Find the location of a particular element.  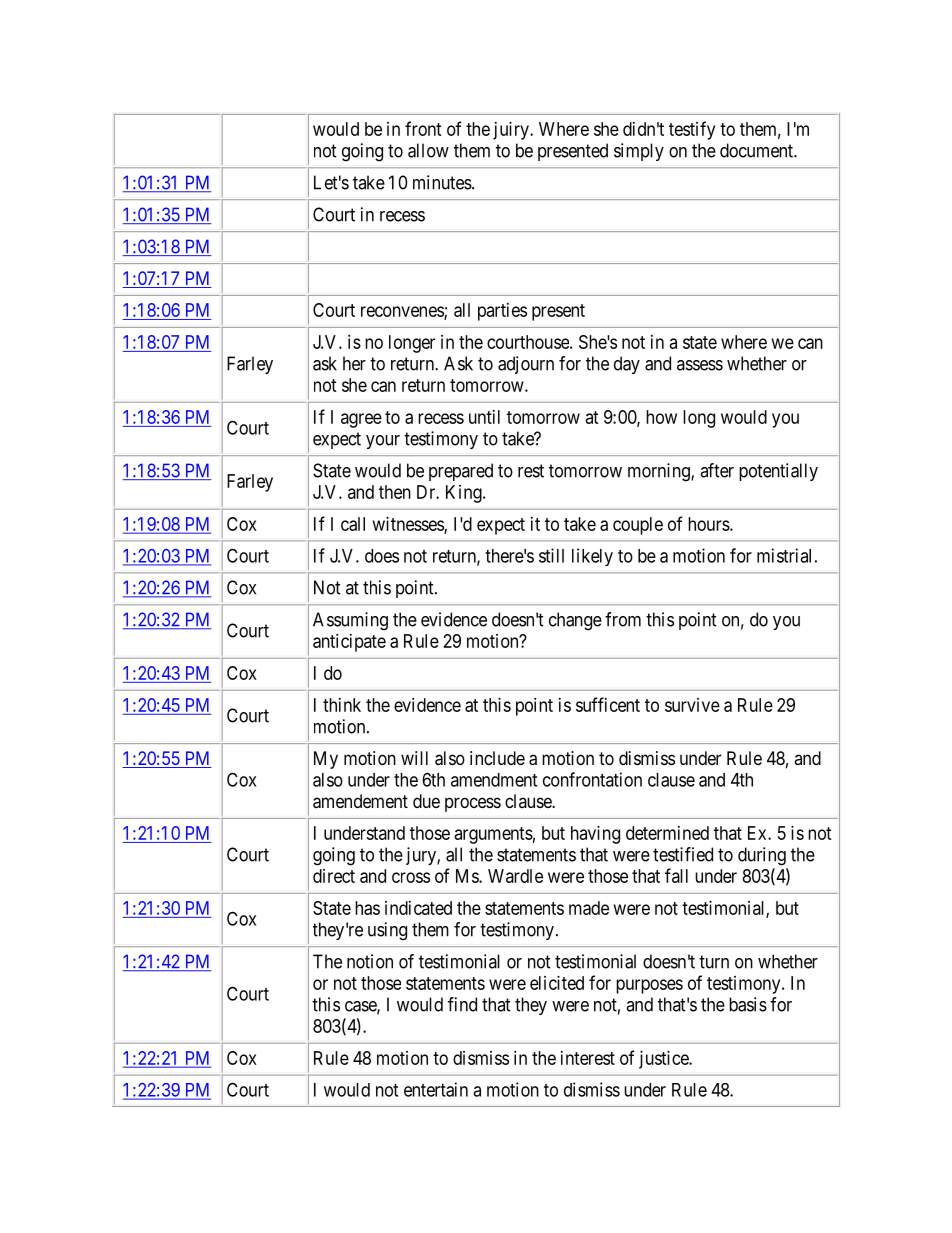

simply is located at coordinates (639, 152).
